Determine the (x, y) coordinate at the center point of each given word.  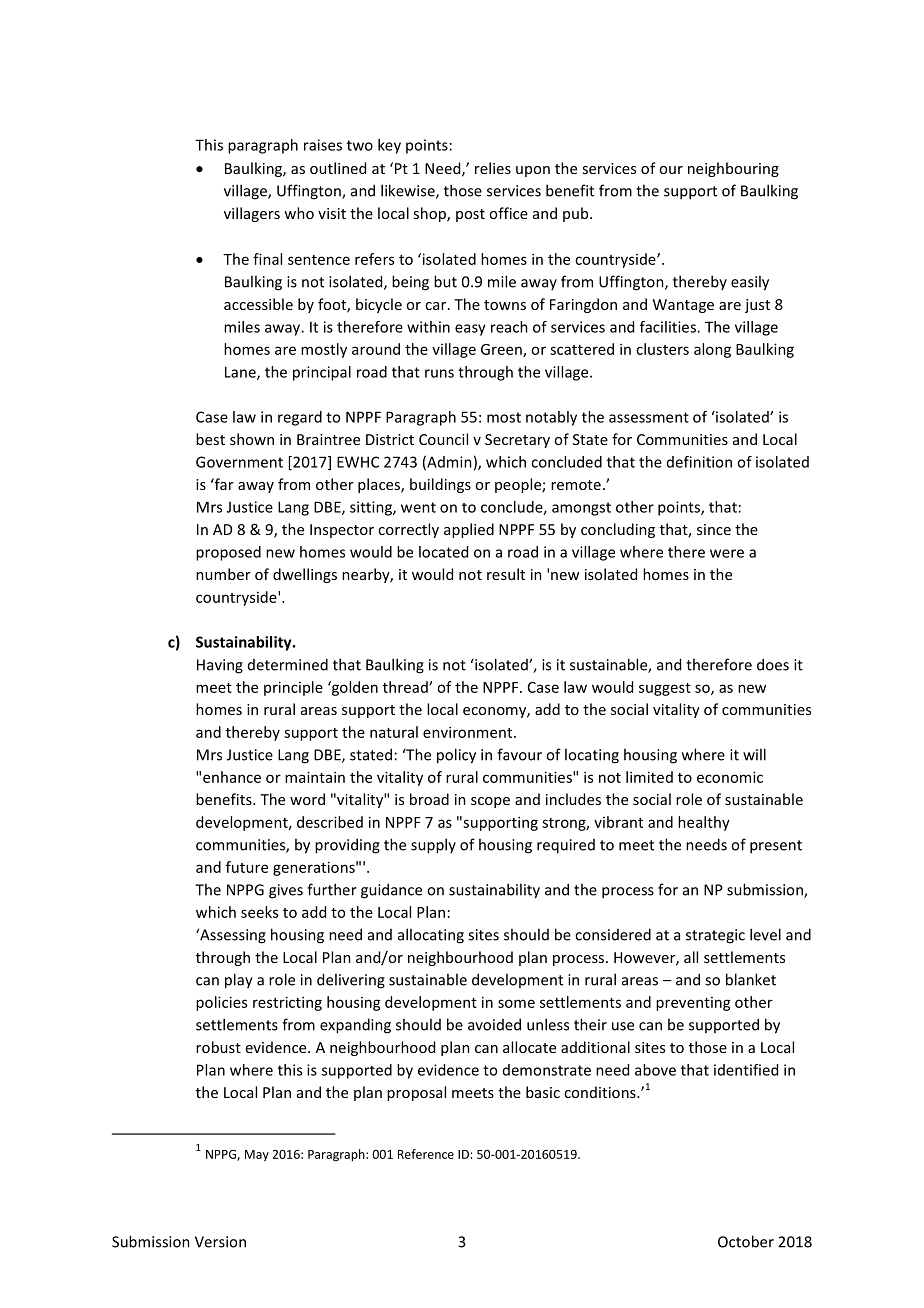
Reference (426, 1154)
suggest (665, 689)
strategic (715, 936)
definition (699, 462)
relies (493, 168)
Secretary (517, 441)
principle (293, 688)
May (257, 1155)
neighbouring (733, 169)
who (299, 213)
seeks (259, 912)
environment (469, 732)
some (516, 1003)
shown (252, 439)
